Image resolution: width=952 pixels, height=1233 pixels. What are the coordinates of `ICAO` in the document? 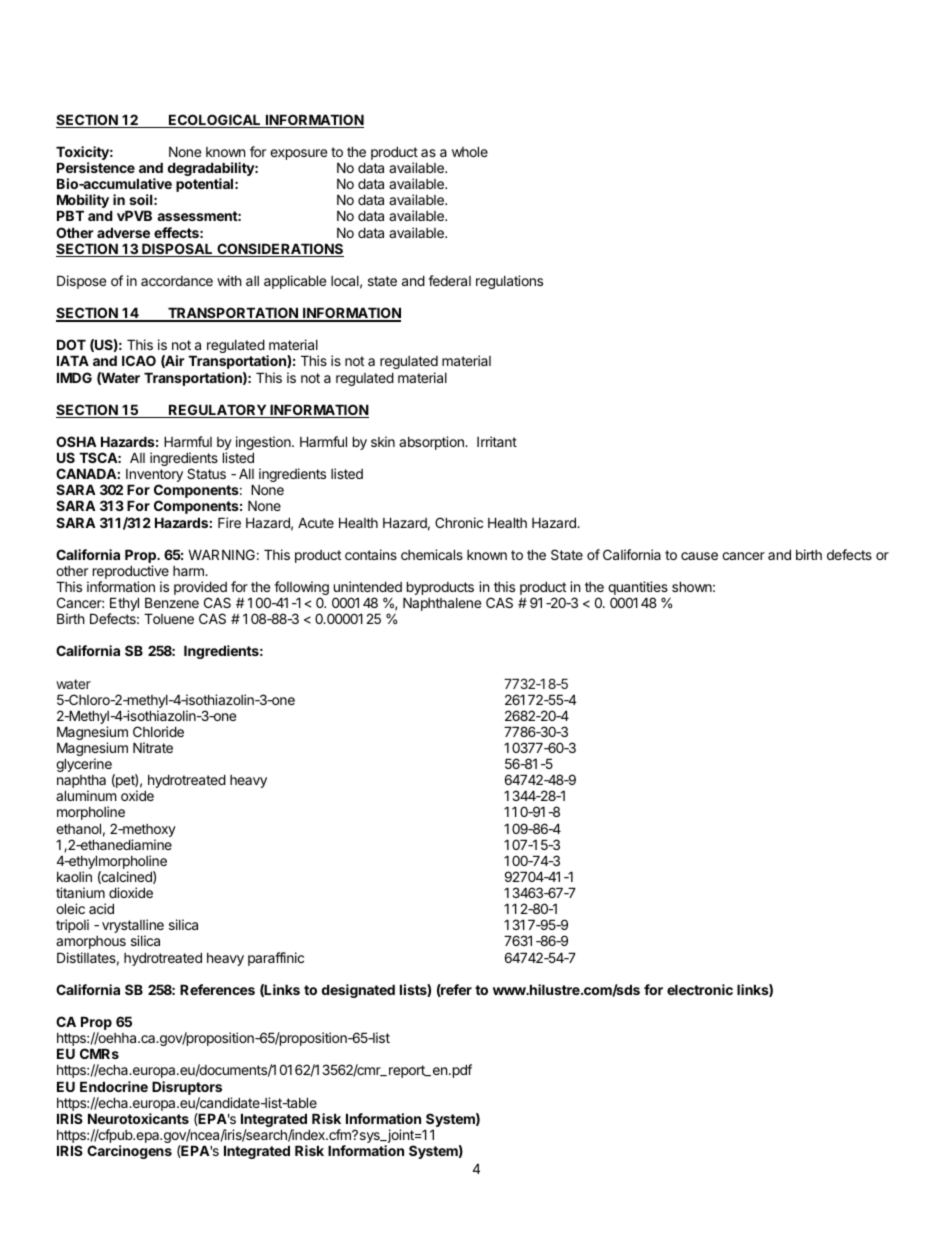 It's located at (139, 360).
